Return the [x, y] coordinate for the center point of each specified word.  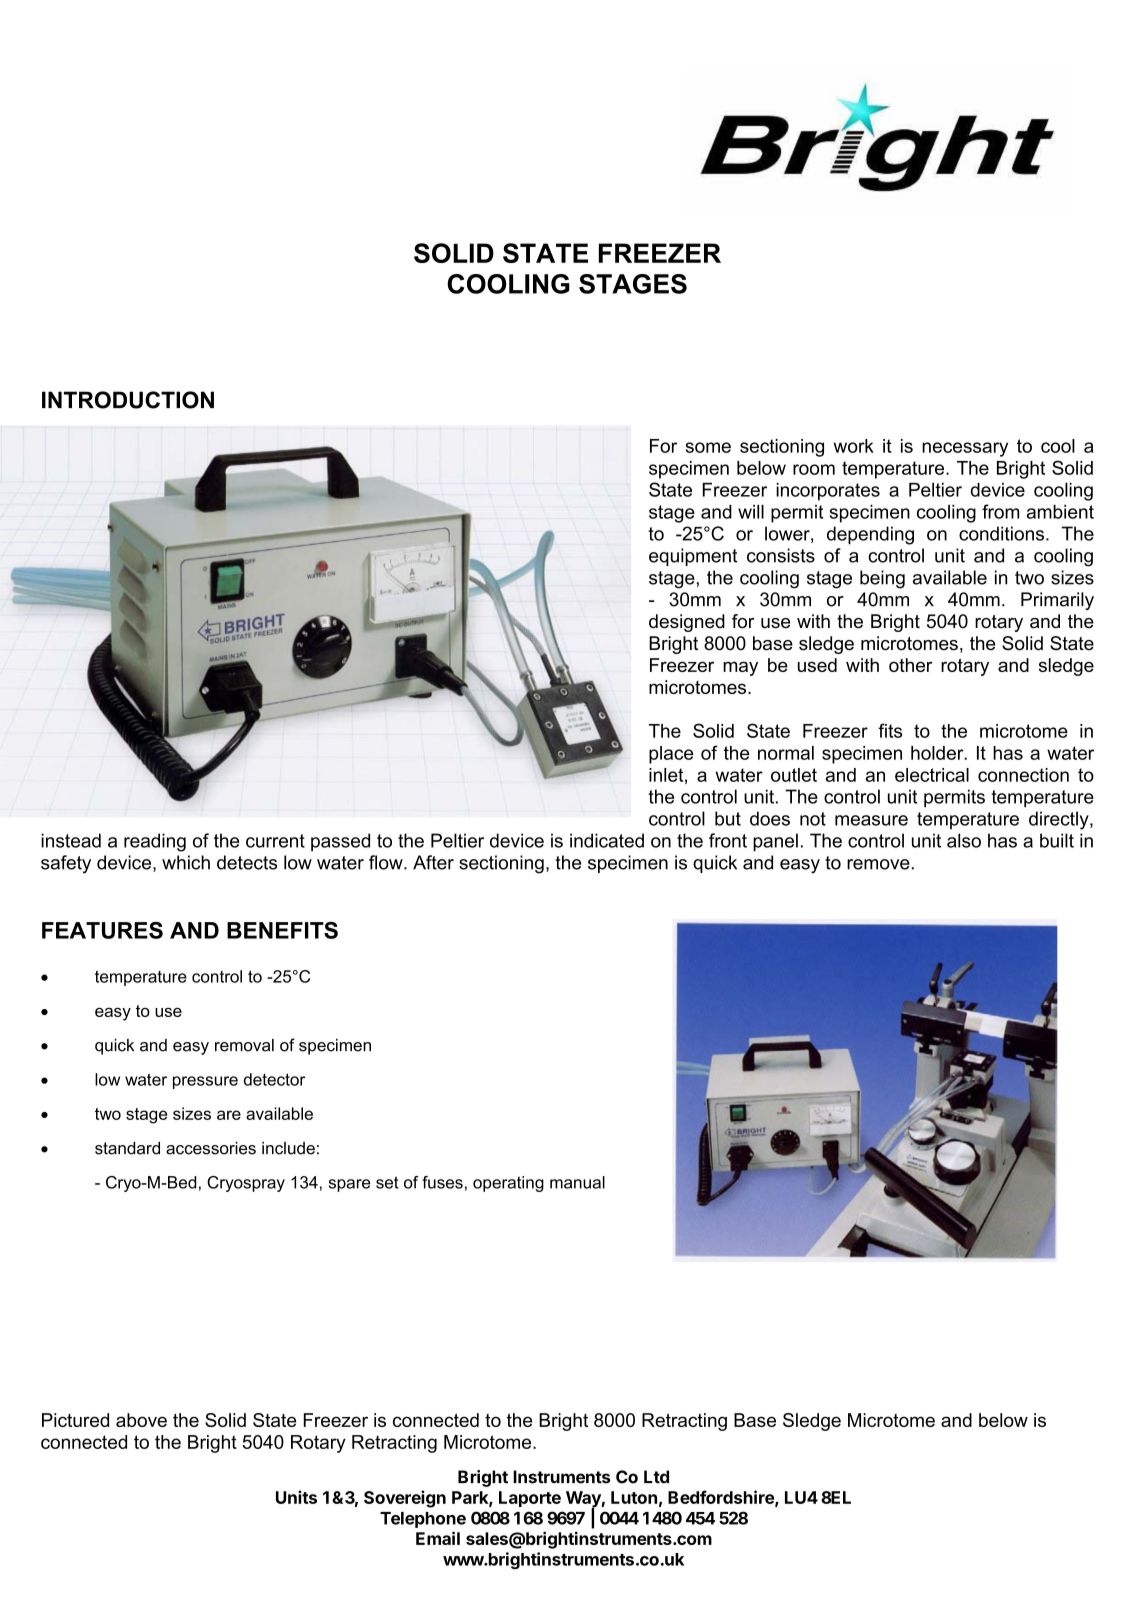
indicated [607, 840]
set [387, 1182]
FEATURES [102, 930]
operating [508, 1184]
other [911, 665]
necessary [965, 449]
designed [687, 623]
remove [878, 864]
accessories [211, 1148]
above [141, 1420]
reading [155, 842]
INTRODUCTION [128, 400]
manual [577, 1182]
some [708, 447]
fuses [442, 1182]
